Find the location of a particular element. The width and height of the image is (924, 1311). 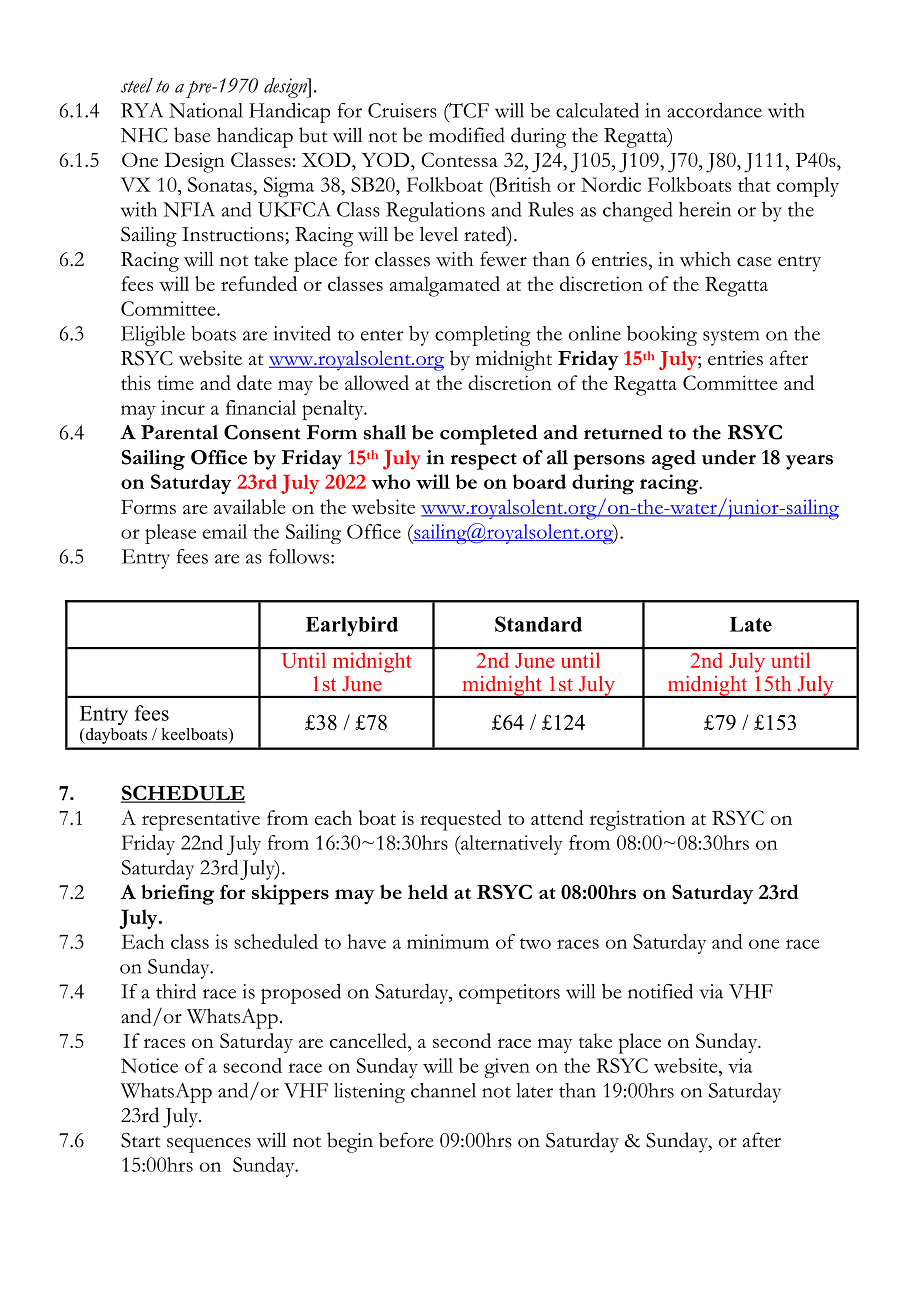

channel is located at coordinates (443, 1090).
